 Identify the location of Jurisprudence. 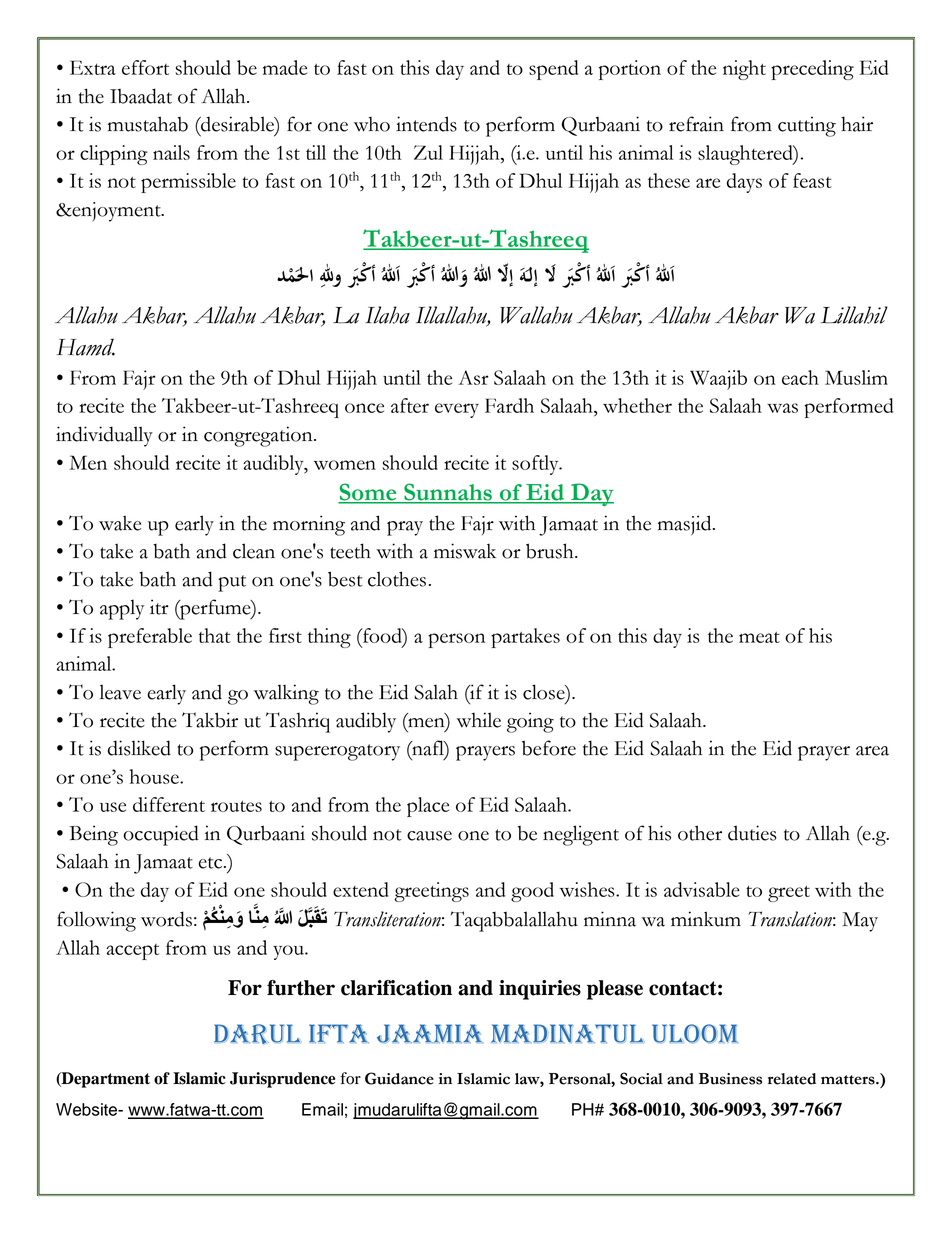
(282, 1080).
